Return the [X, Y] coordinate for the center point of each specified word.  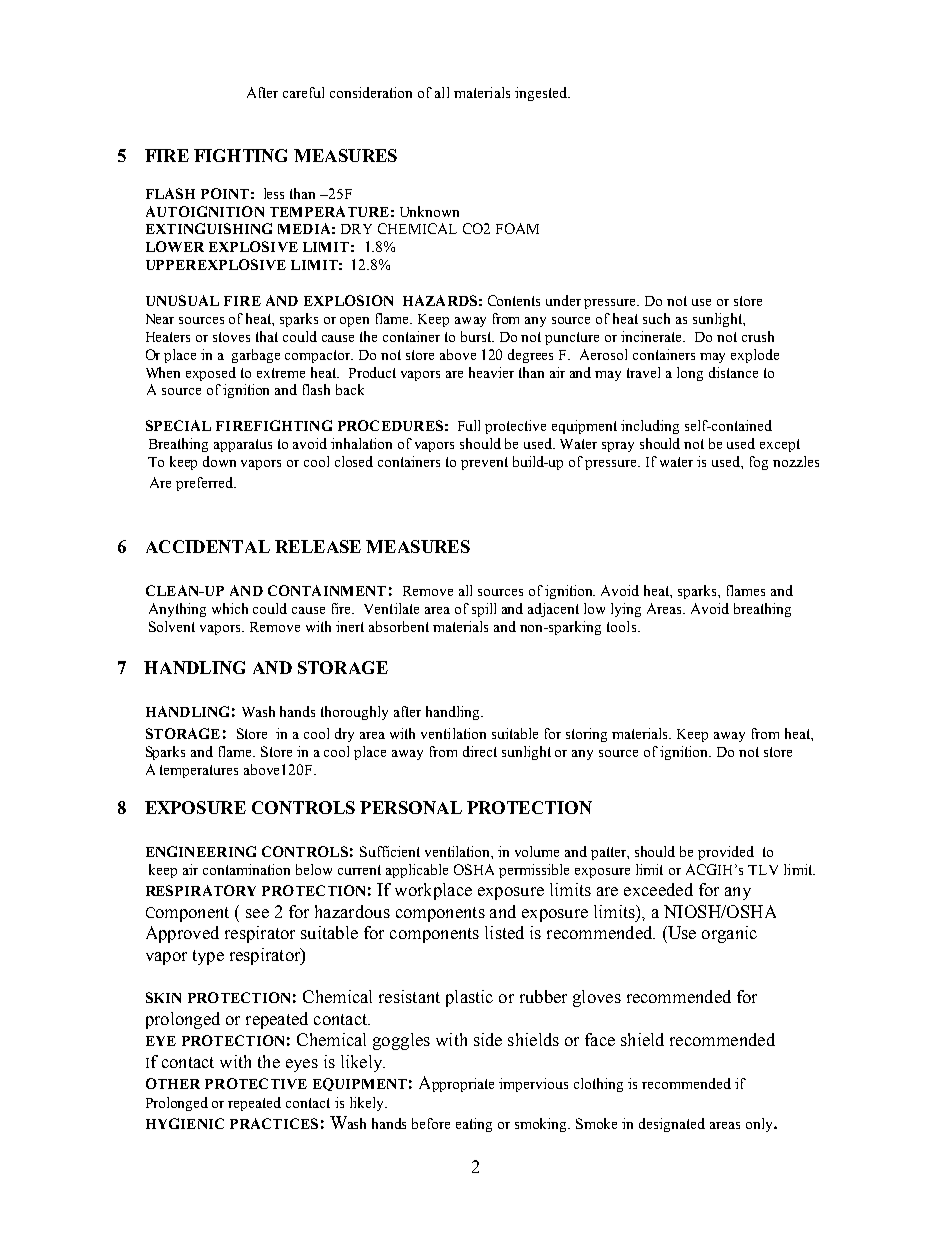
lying [626, 610]
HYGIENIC [185, 1123]
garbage [256, 356]
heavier [491, 372]
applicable [417, 871]
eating [474, 1125]
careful [303, 92]
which [230, 608]
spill [484, 610]
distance [733, 372]
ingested [542, 94]
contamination [246, 869]
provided [726, 853]
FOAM [517, 228]
